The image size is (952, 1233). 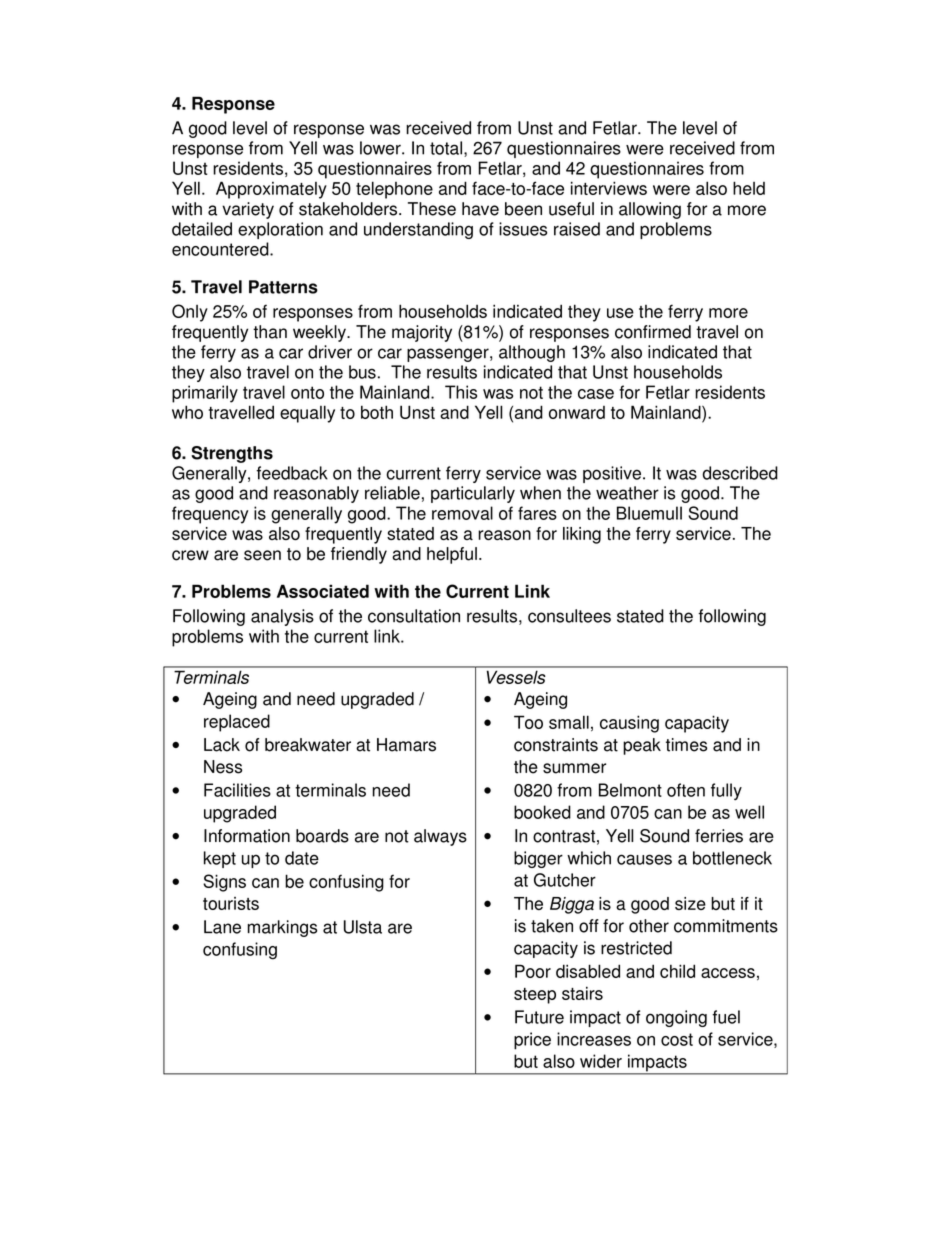 I want to click on Approximately, so click(x=271, y=190).
